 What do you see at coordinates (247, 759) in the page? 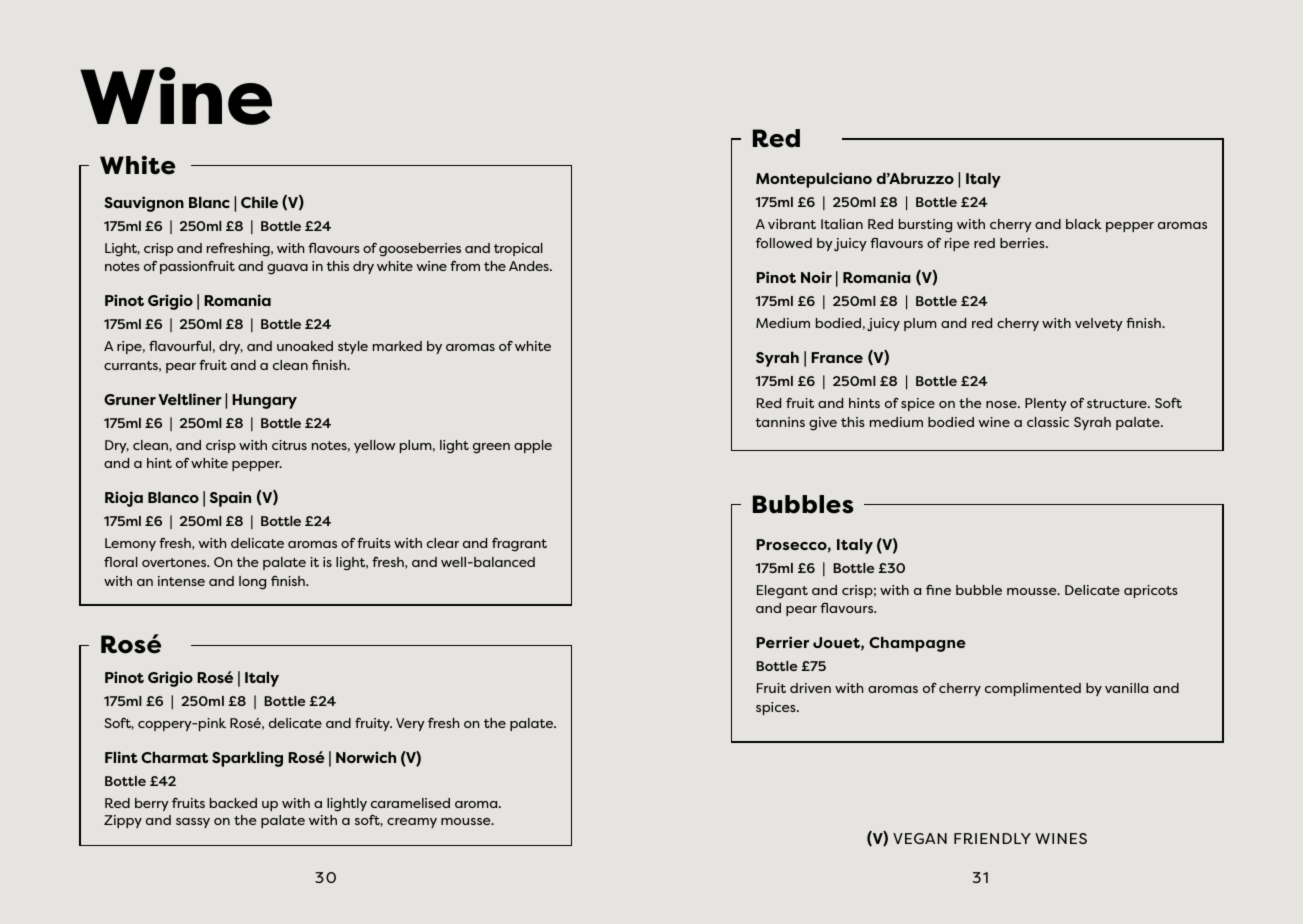
I see `Sparkling` at bounding box center [247, 759].
